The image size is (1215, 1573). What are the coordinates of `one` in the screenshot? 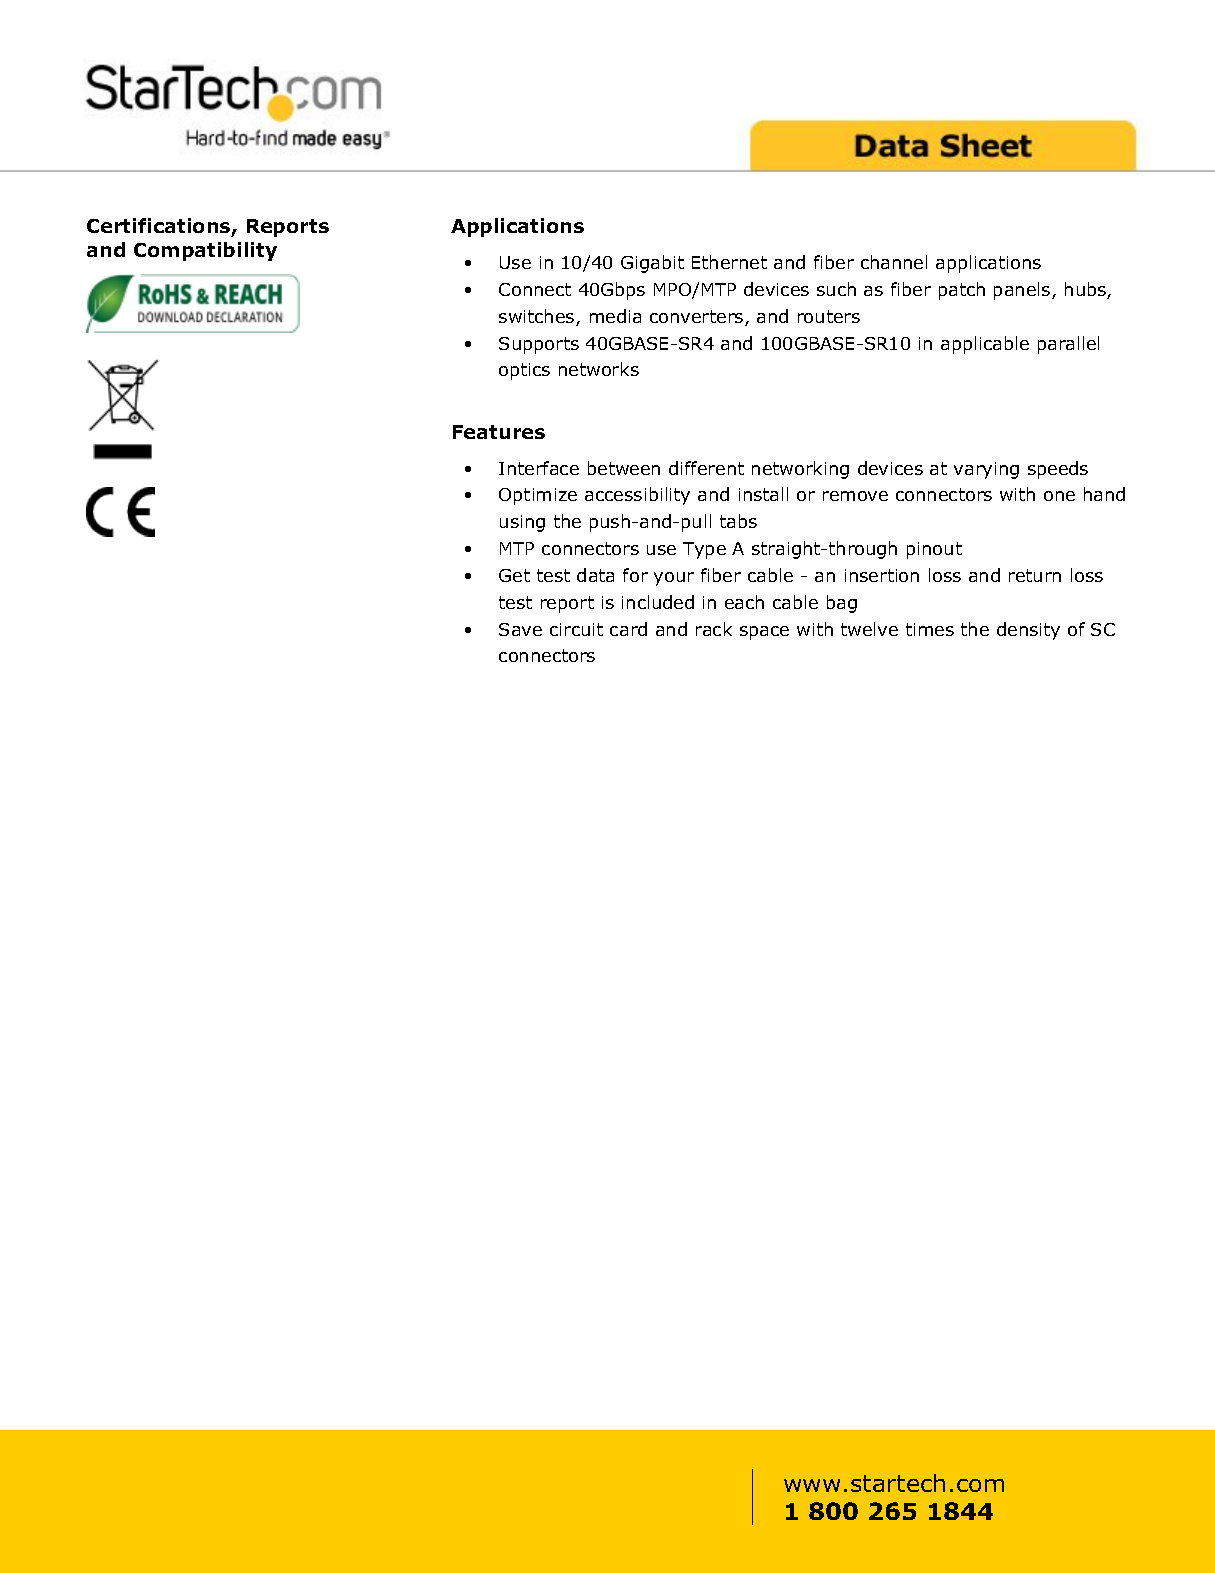 It's located at (1059, 496).
